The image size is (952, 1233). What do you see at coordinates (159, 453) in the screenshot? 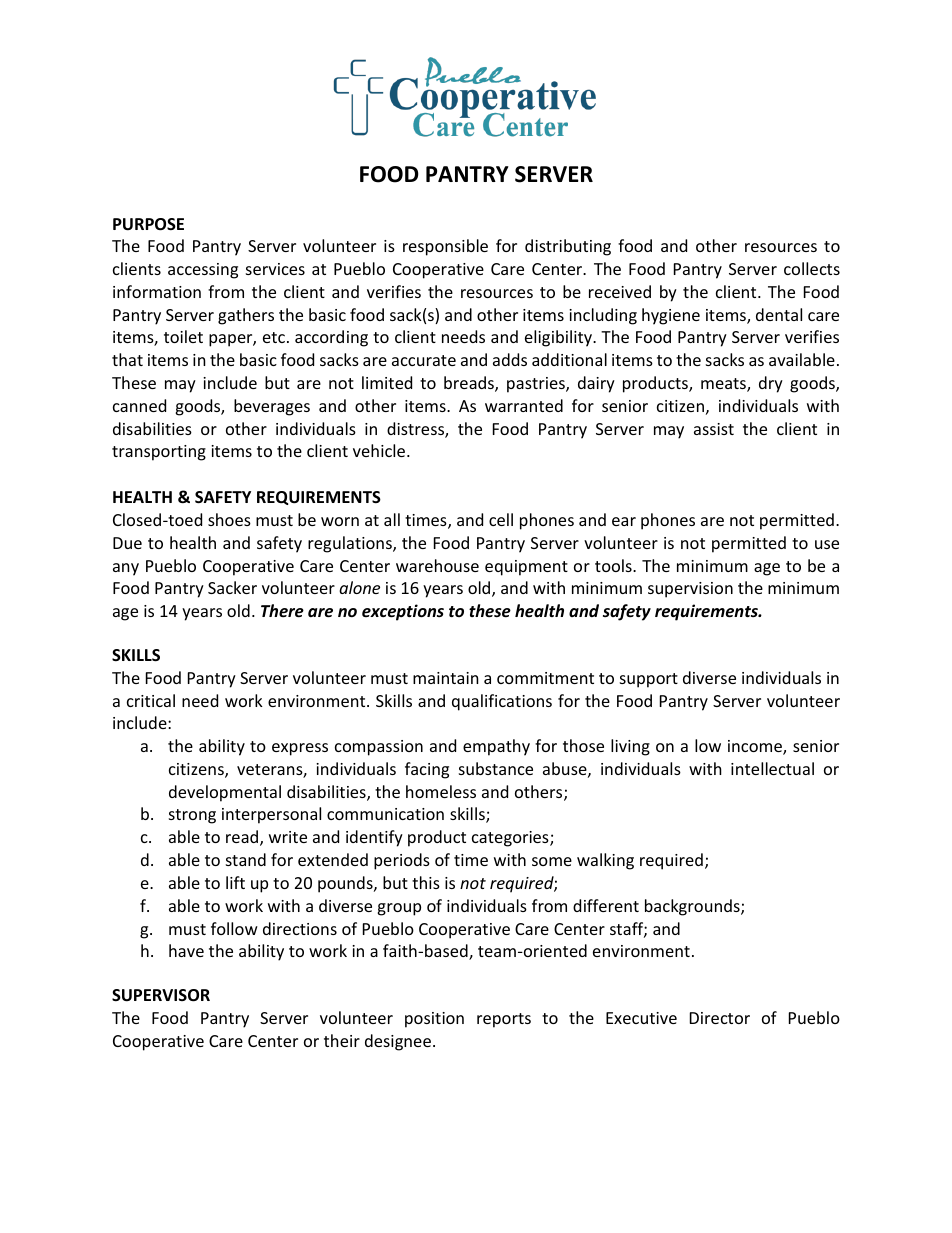
I see `transporting` at bounding box center [159, 453].
